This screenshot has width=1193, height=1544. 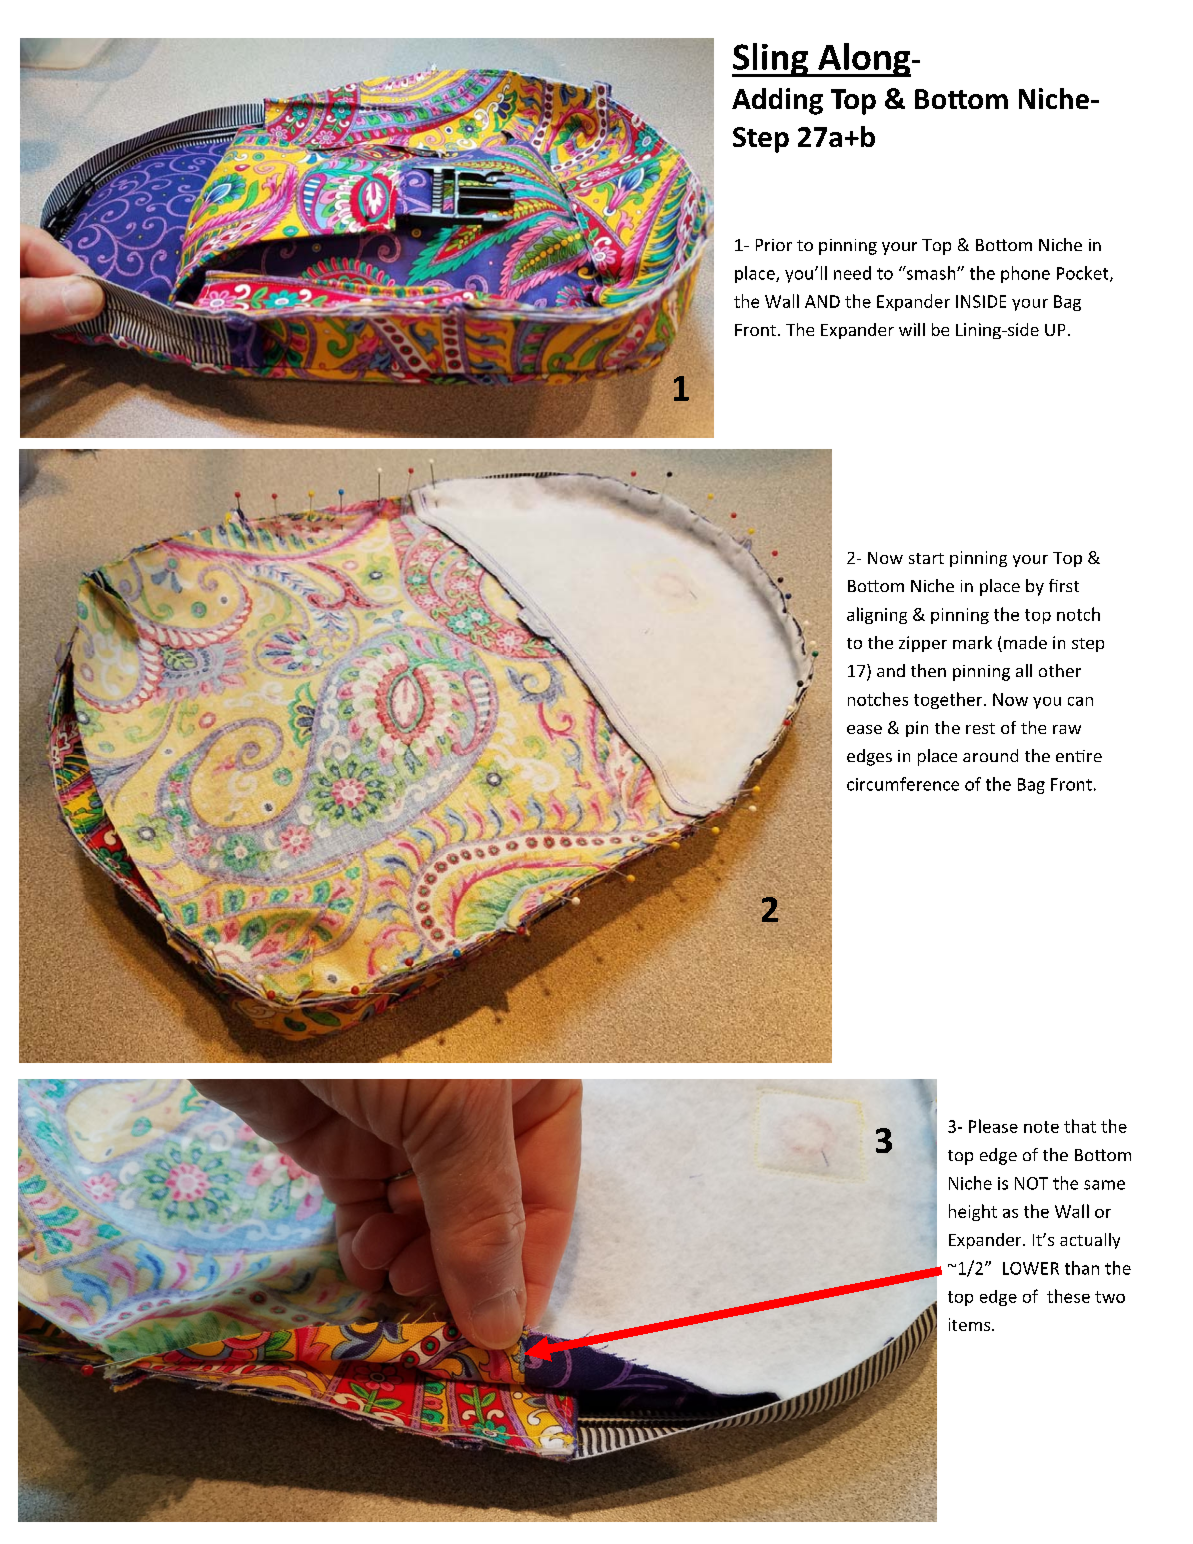 I want to click on phone, so click(x=1025, y=274).
